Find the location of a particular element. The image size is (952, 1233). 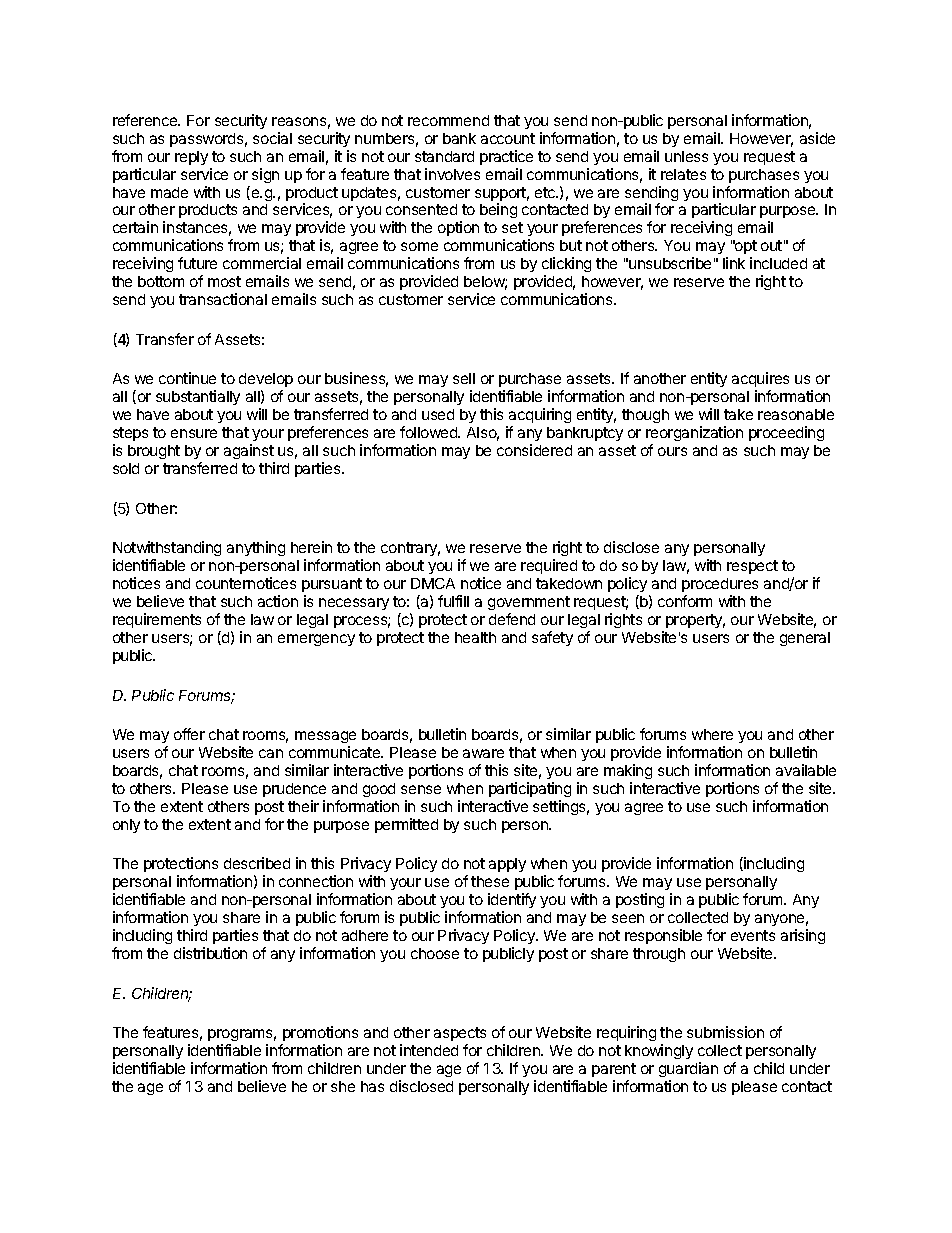

followed is located at coordinates (429, 432).
